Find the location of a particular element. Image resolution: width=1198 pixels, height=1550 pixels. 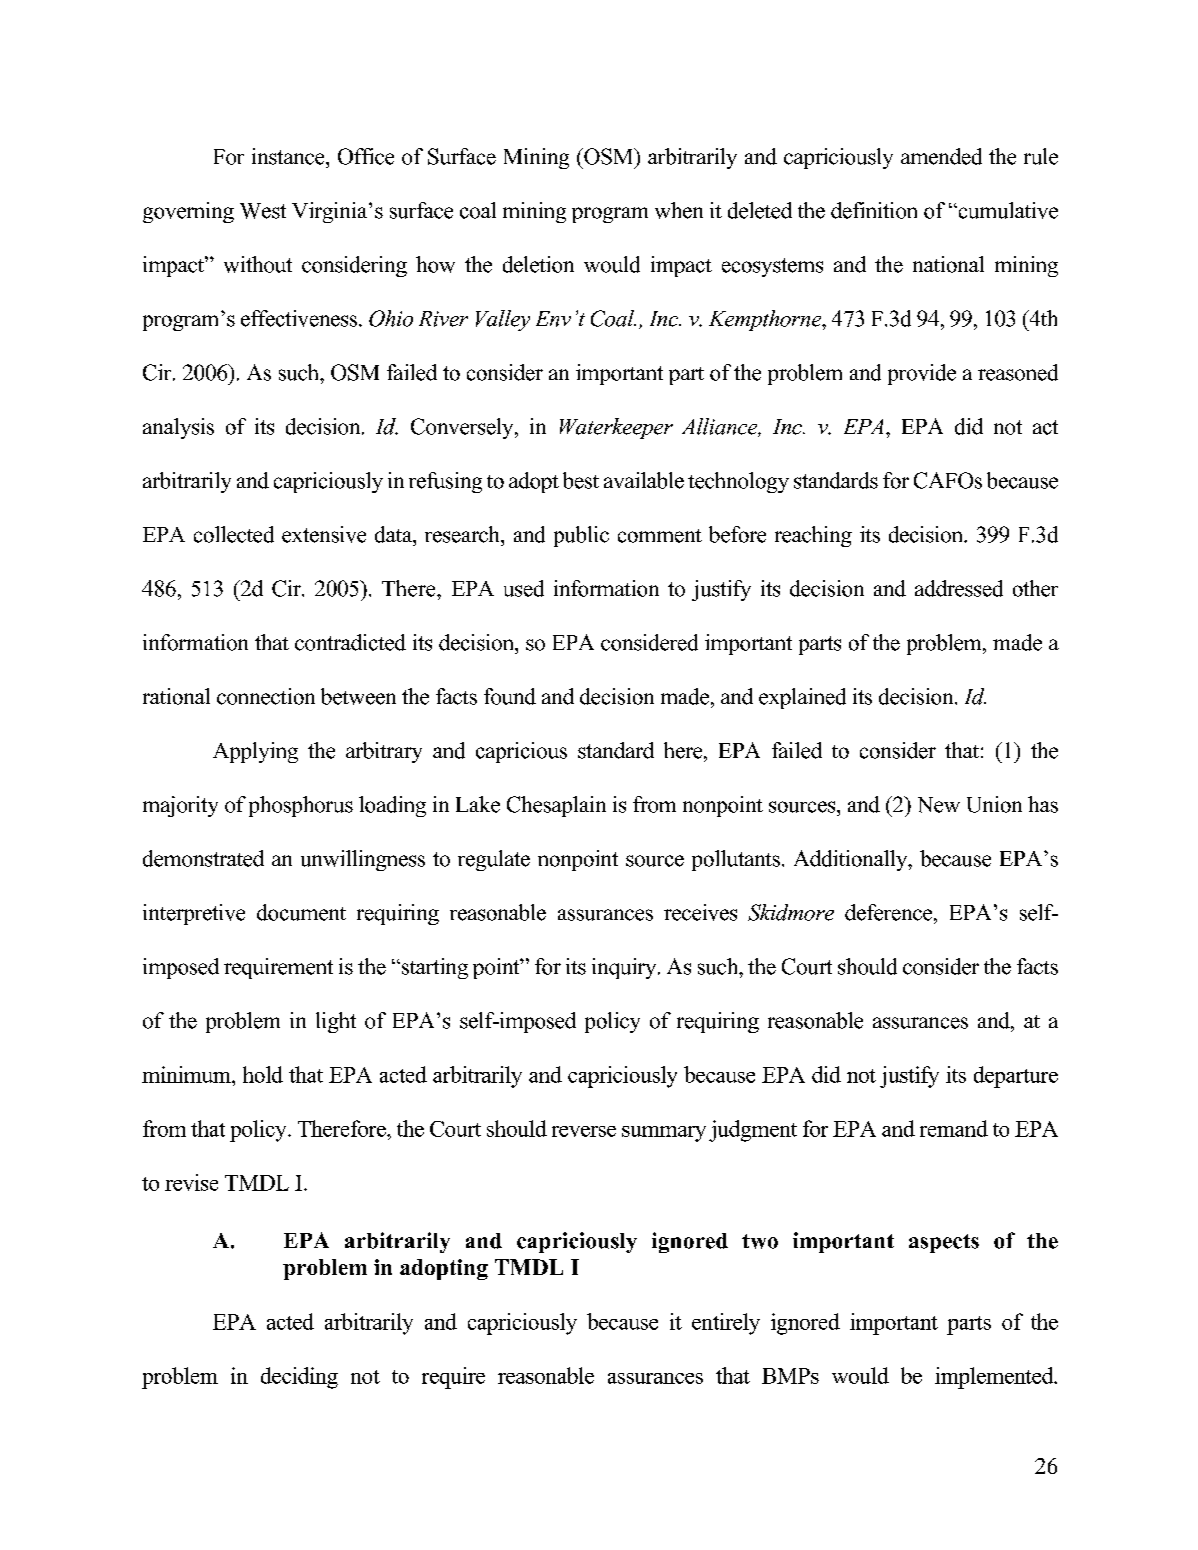

amended is located at coordinates (941, 156).
